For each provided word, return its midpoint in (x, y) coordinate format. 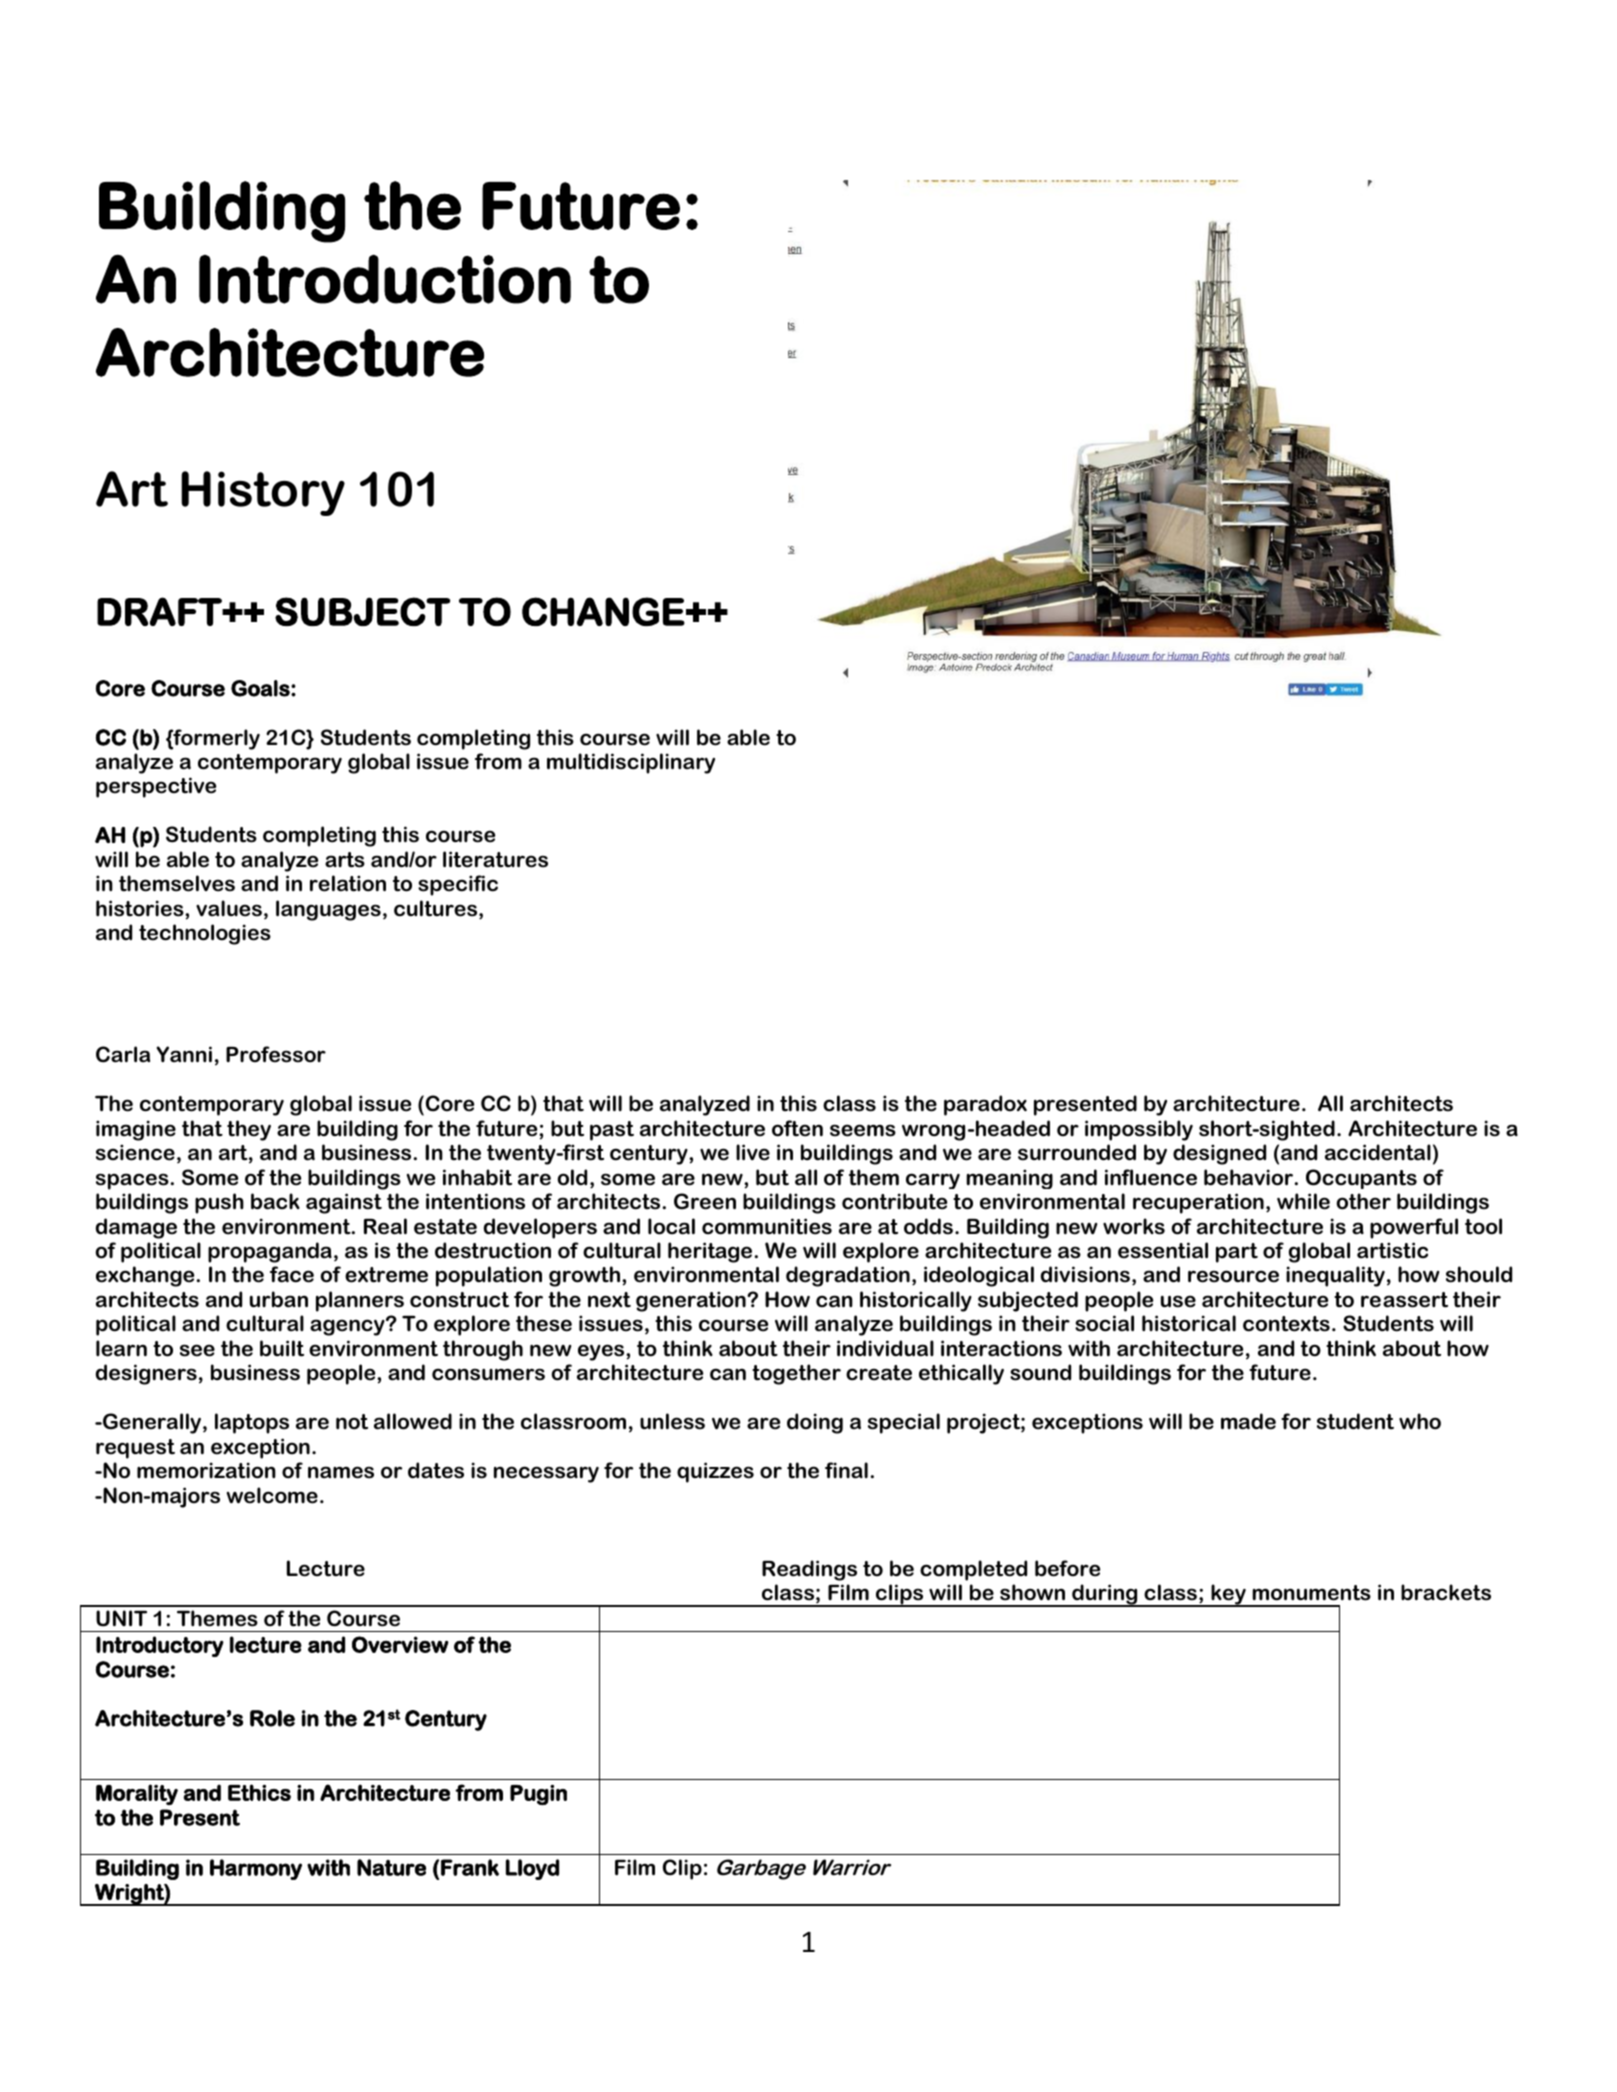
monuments (1311, 1593)
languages (328, 910)
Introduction (385, 279)
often (797, 1128)
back (275, 1201)
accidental (1378, 1152)
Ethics (259, 1792)
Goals (261, 688)
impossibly (1139, 1130)
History (263, 493)
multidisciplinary (631, 763)
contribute (894, 1201)
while (1303, 1201)
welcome (272, 1495)
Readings (809, 1570)
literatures (495, 859)
